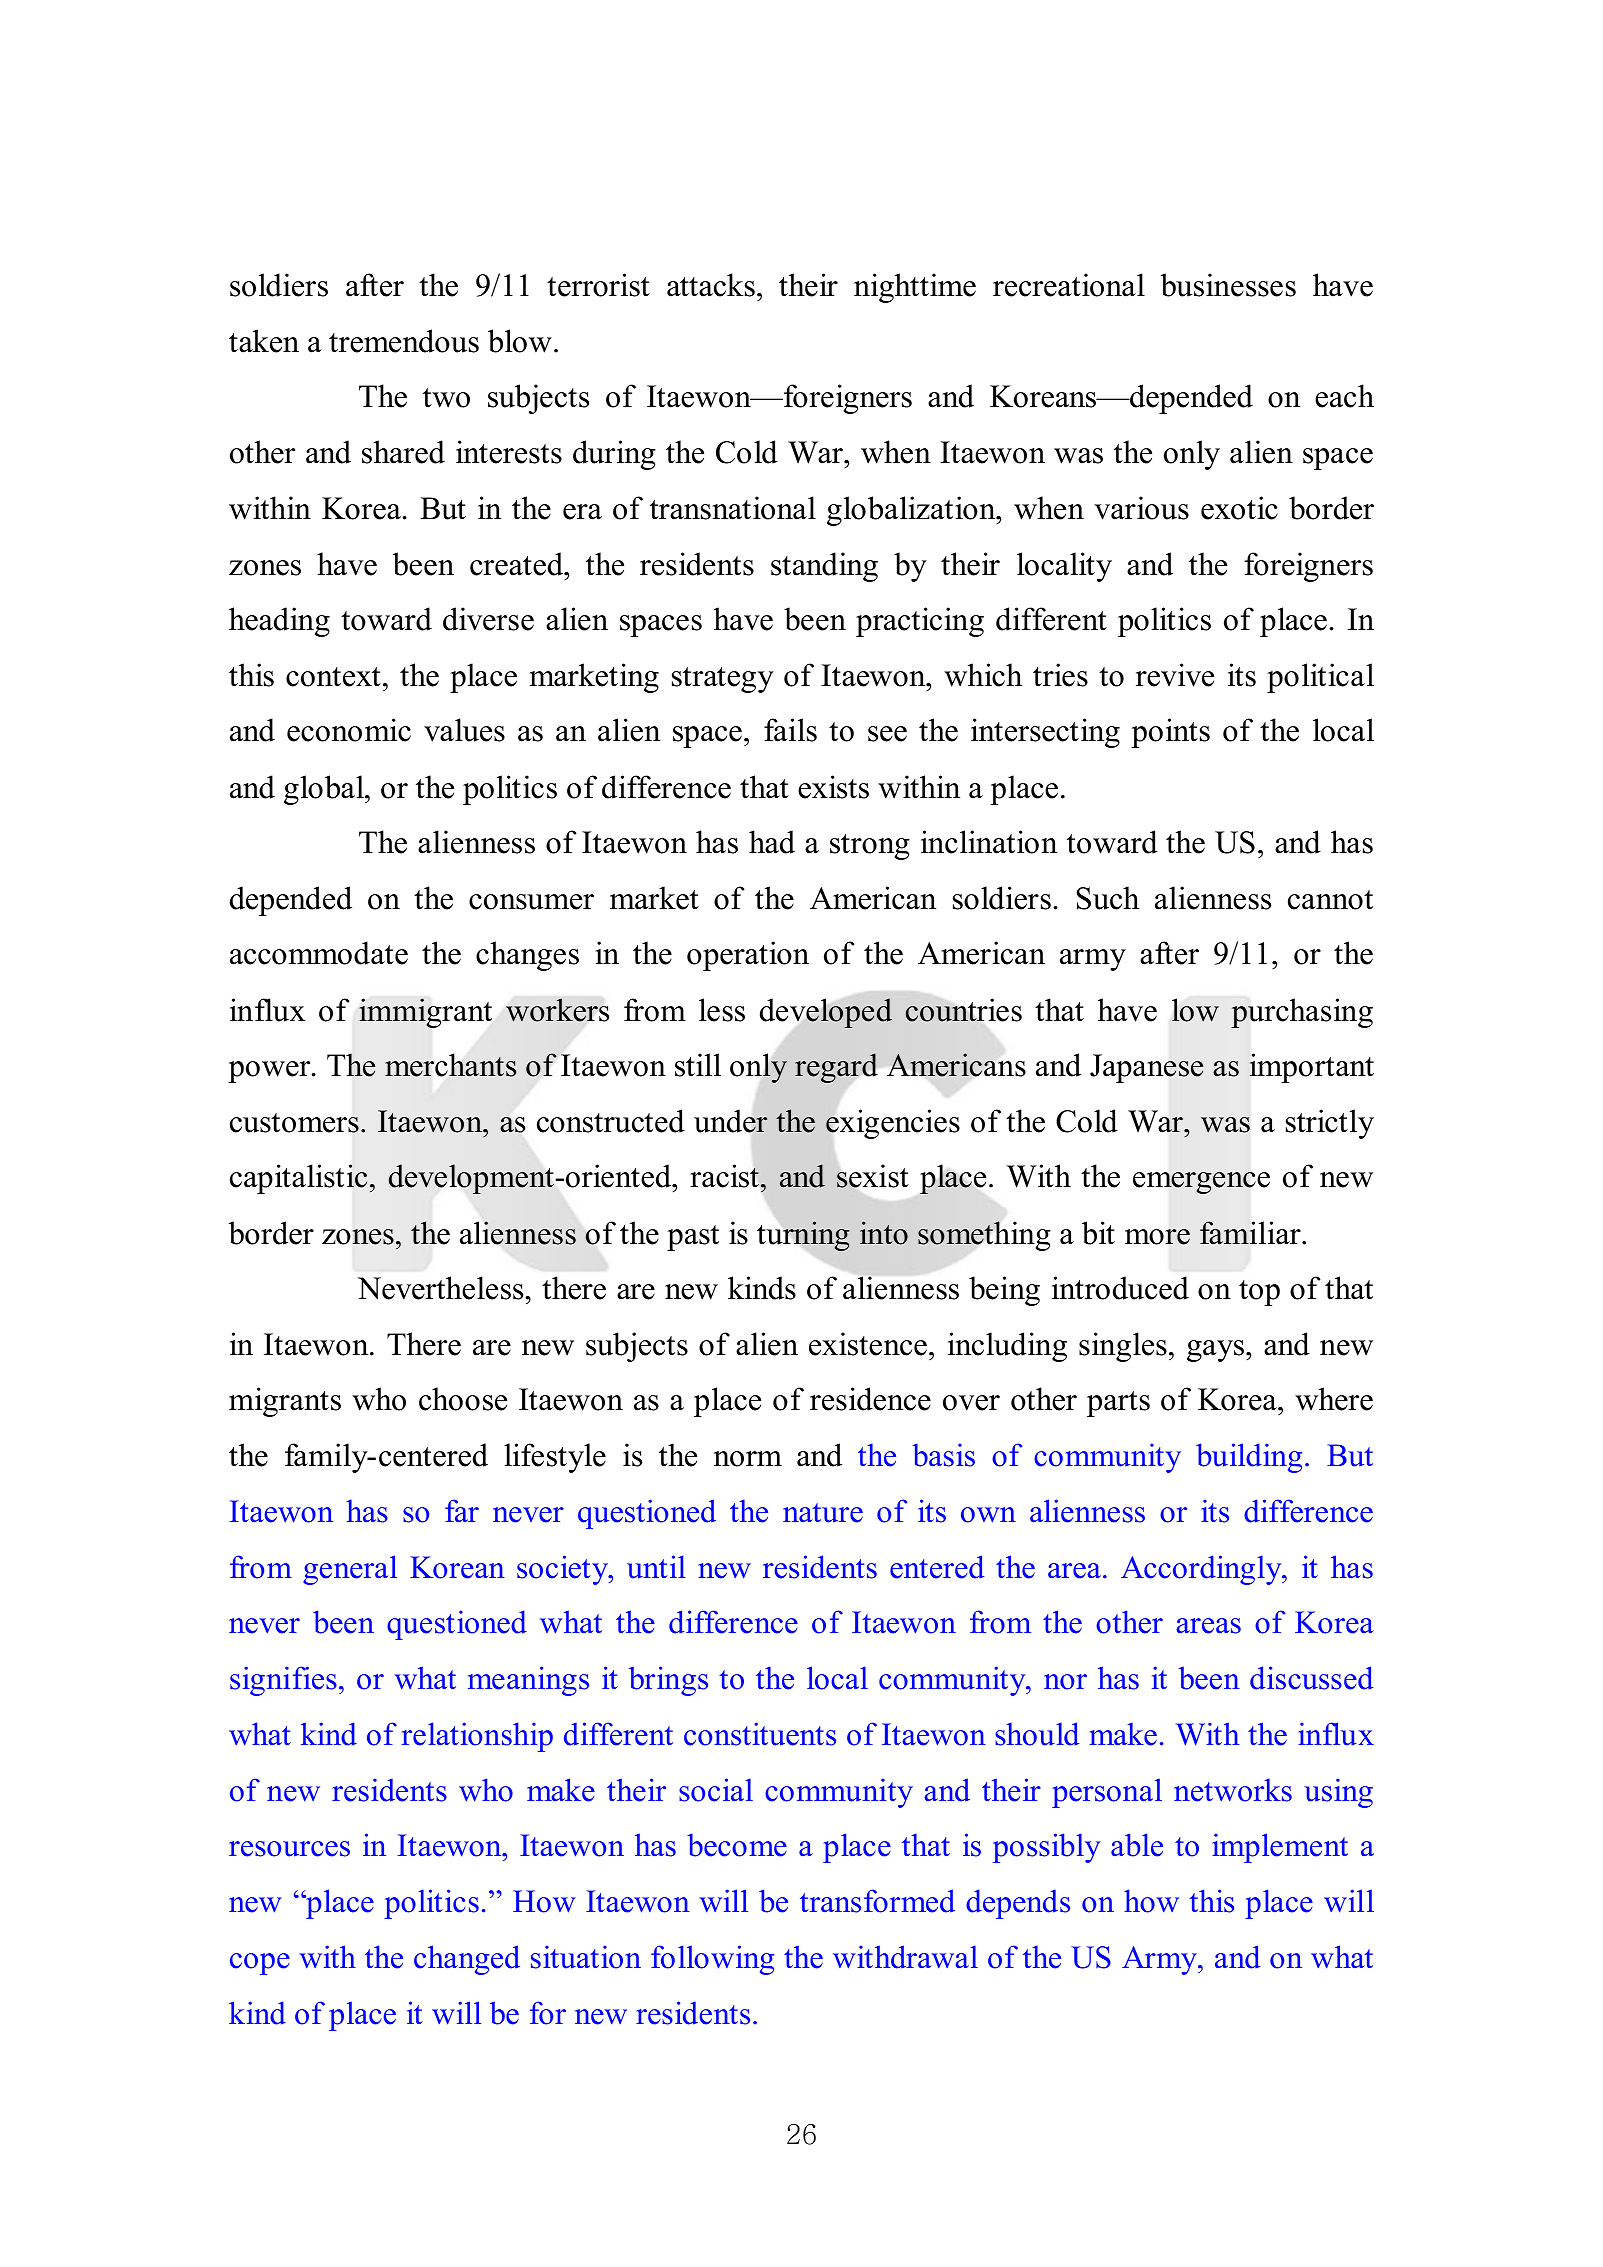  Describe the element at coordinates (1280, 1848) in the image. I see `implement` at that location.
